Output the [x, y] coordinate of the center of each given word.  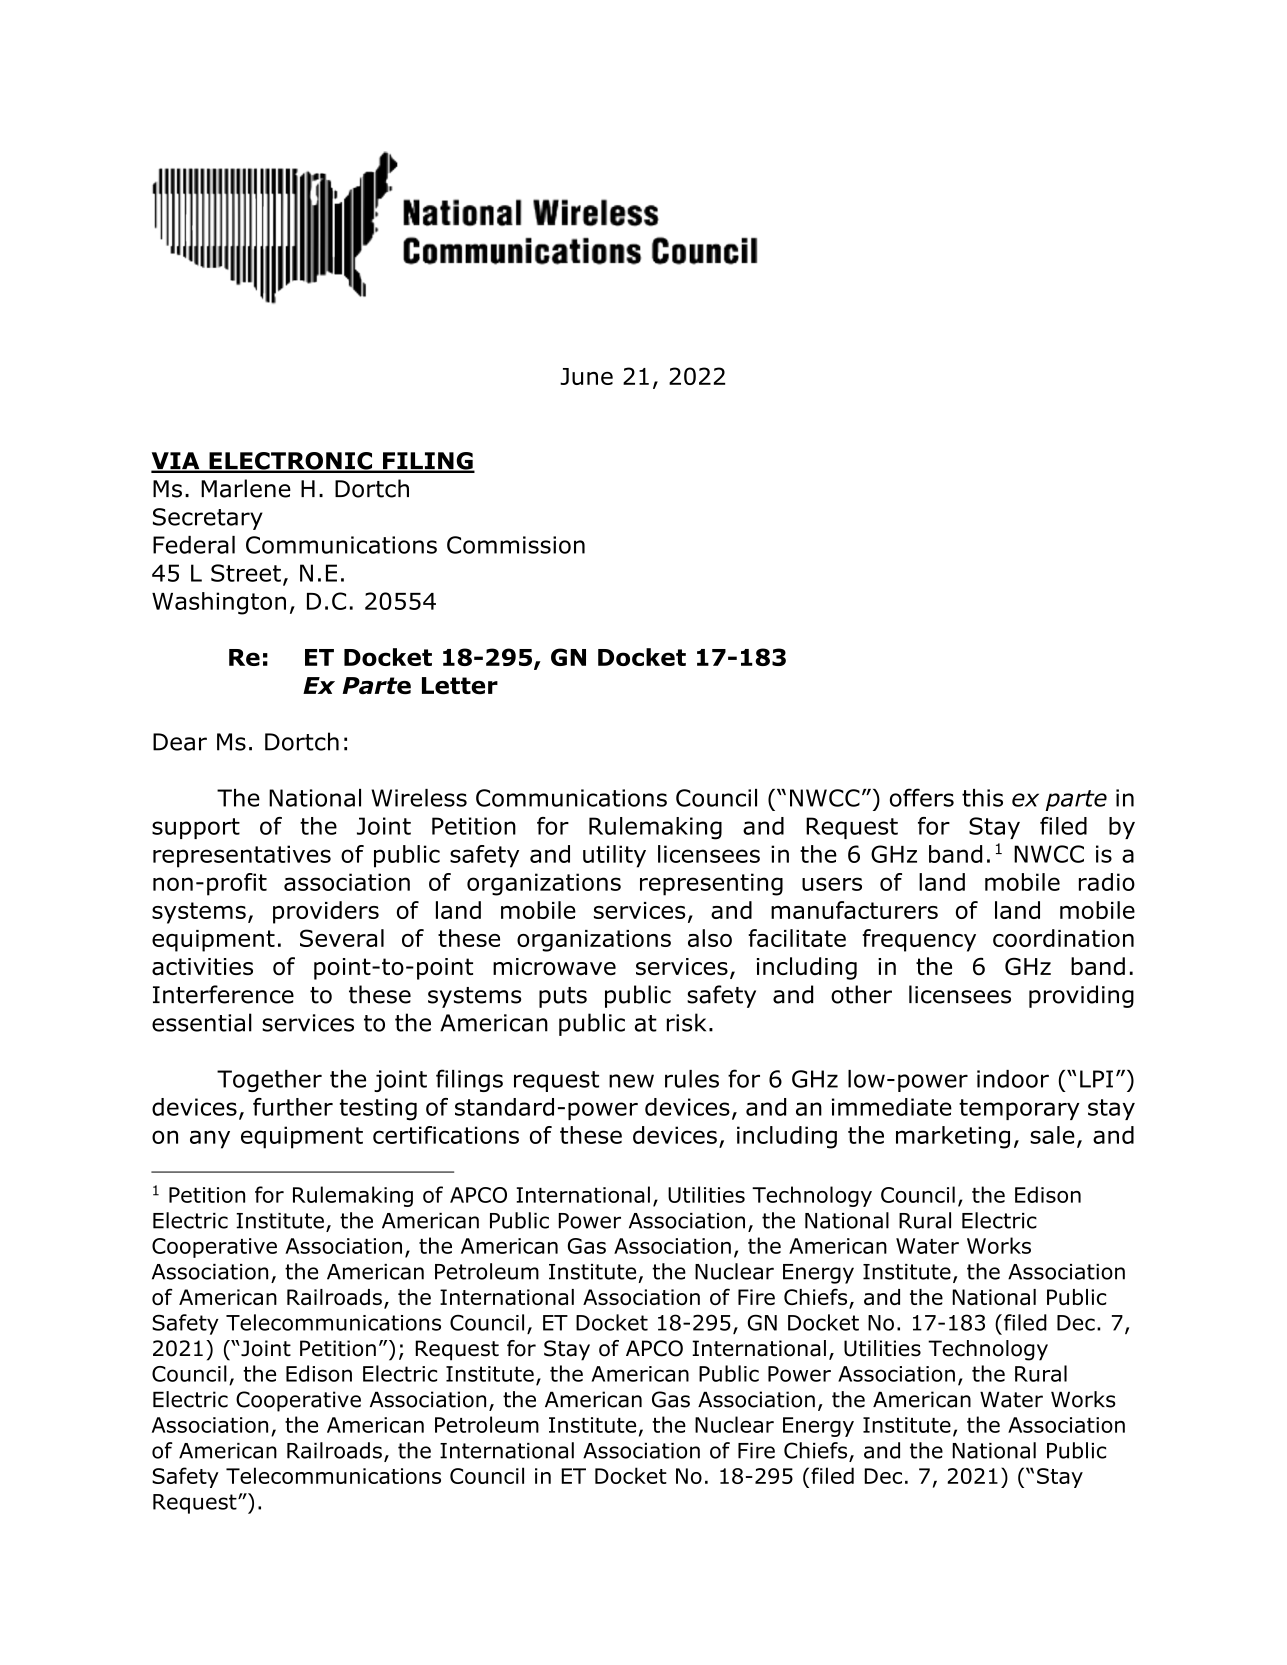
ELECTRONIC [290, 462]
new [631, 1081]
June [586, 376]
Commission [516, 545]
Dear [180, 742]
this [982, 798]
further [293, 1107]
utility [614, 856]
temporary [1019, 1109]
